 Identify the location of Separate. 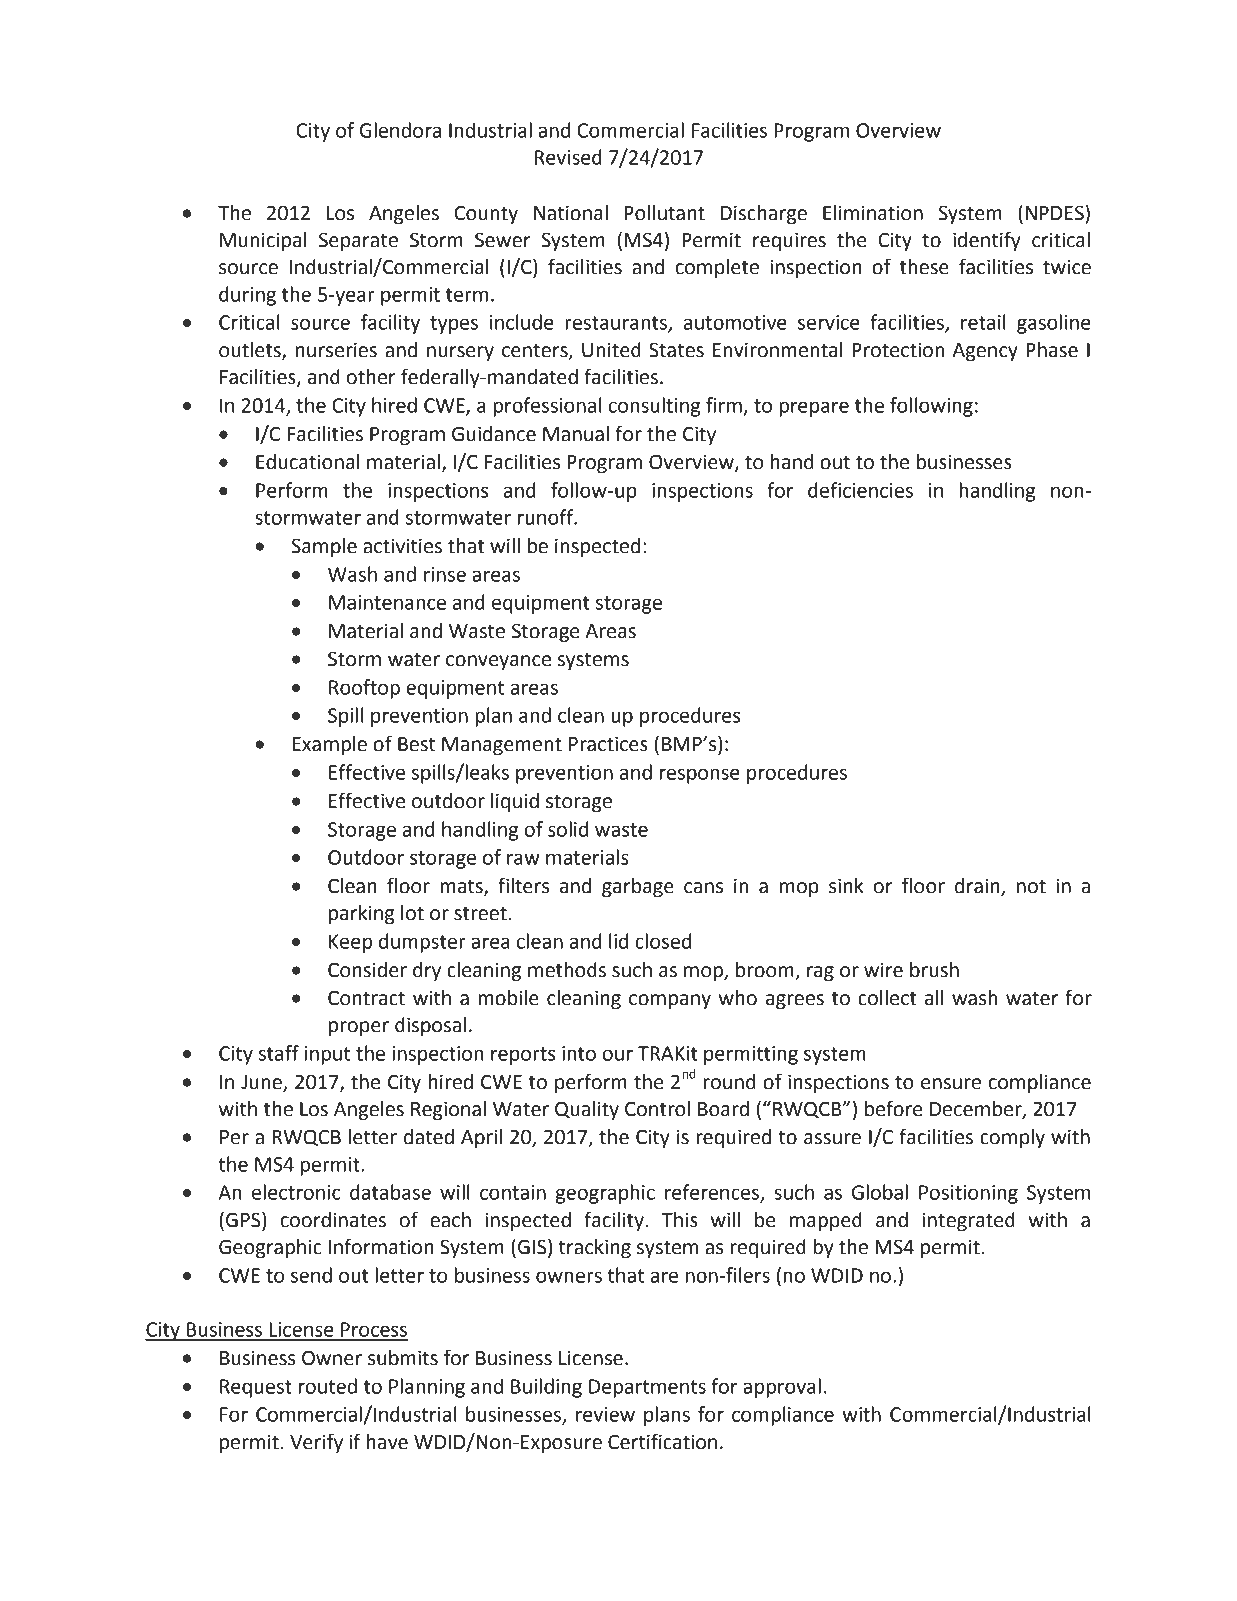
(358, 241).
